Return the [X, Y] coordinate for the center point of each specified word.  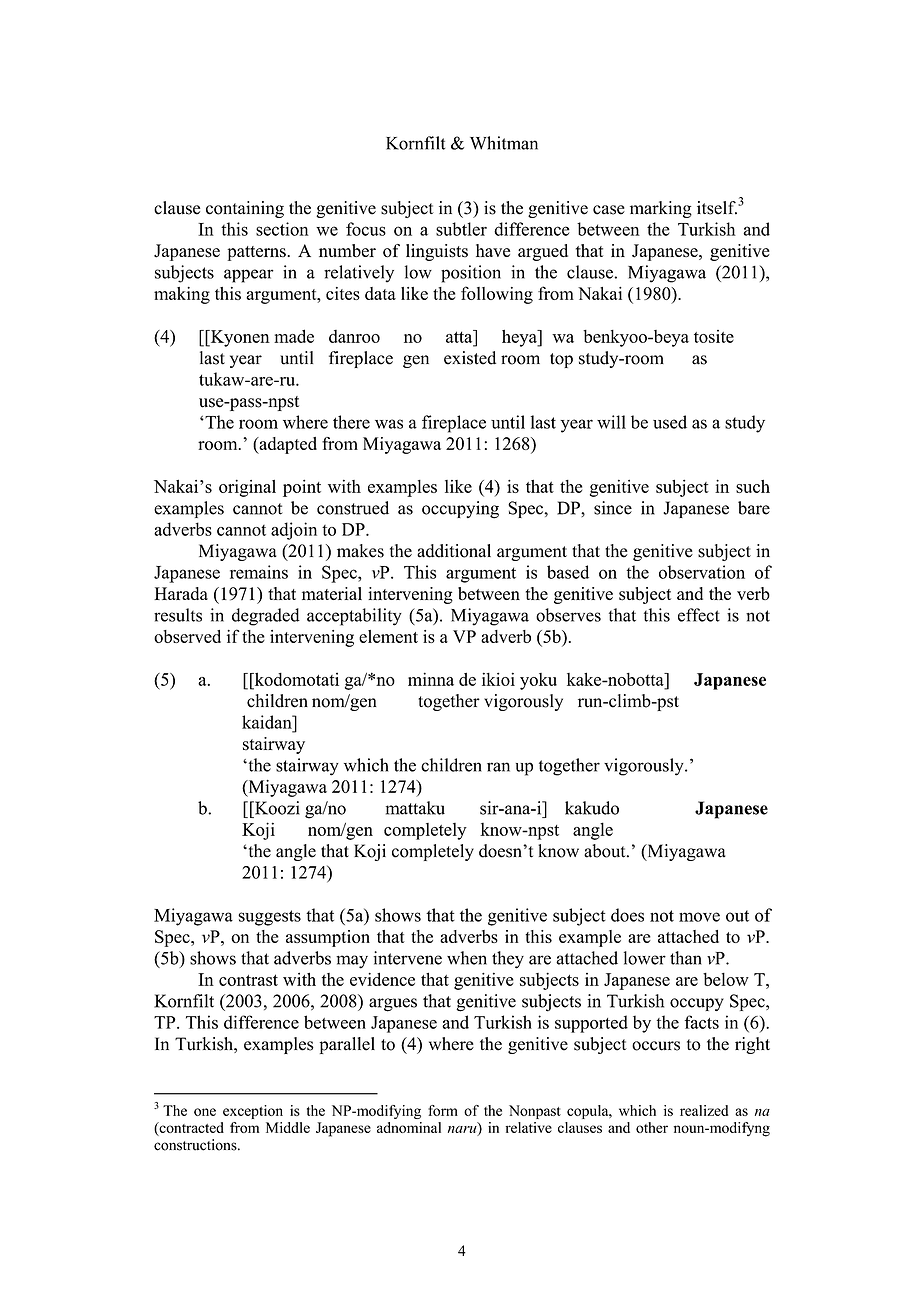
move [699, 917]
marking [661, 209]
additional [454, 551]
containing [245, 209]
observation [702, 572]
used [670, 422]
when [467, 958]
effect [699, 615]
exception [253, 1112]
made [294, 336]
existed [470, 358]
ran [498, 767]
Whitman [504, 143]
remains [259, 572]
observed [187, 636]
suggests [269, 918]
